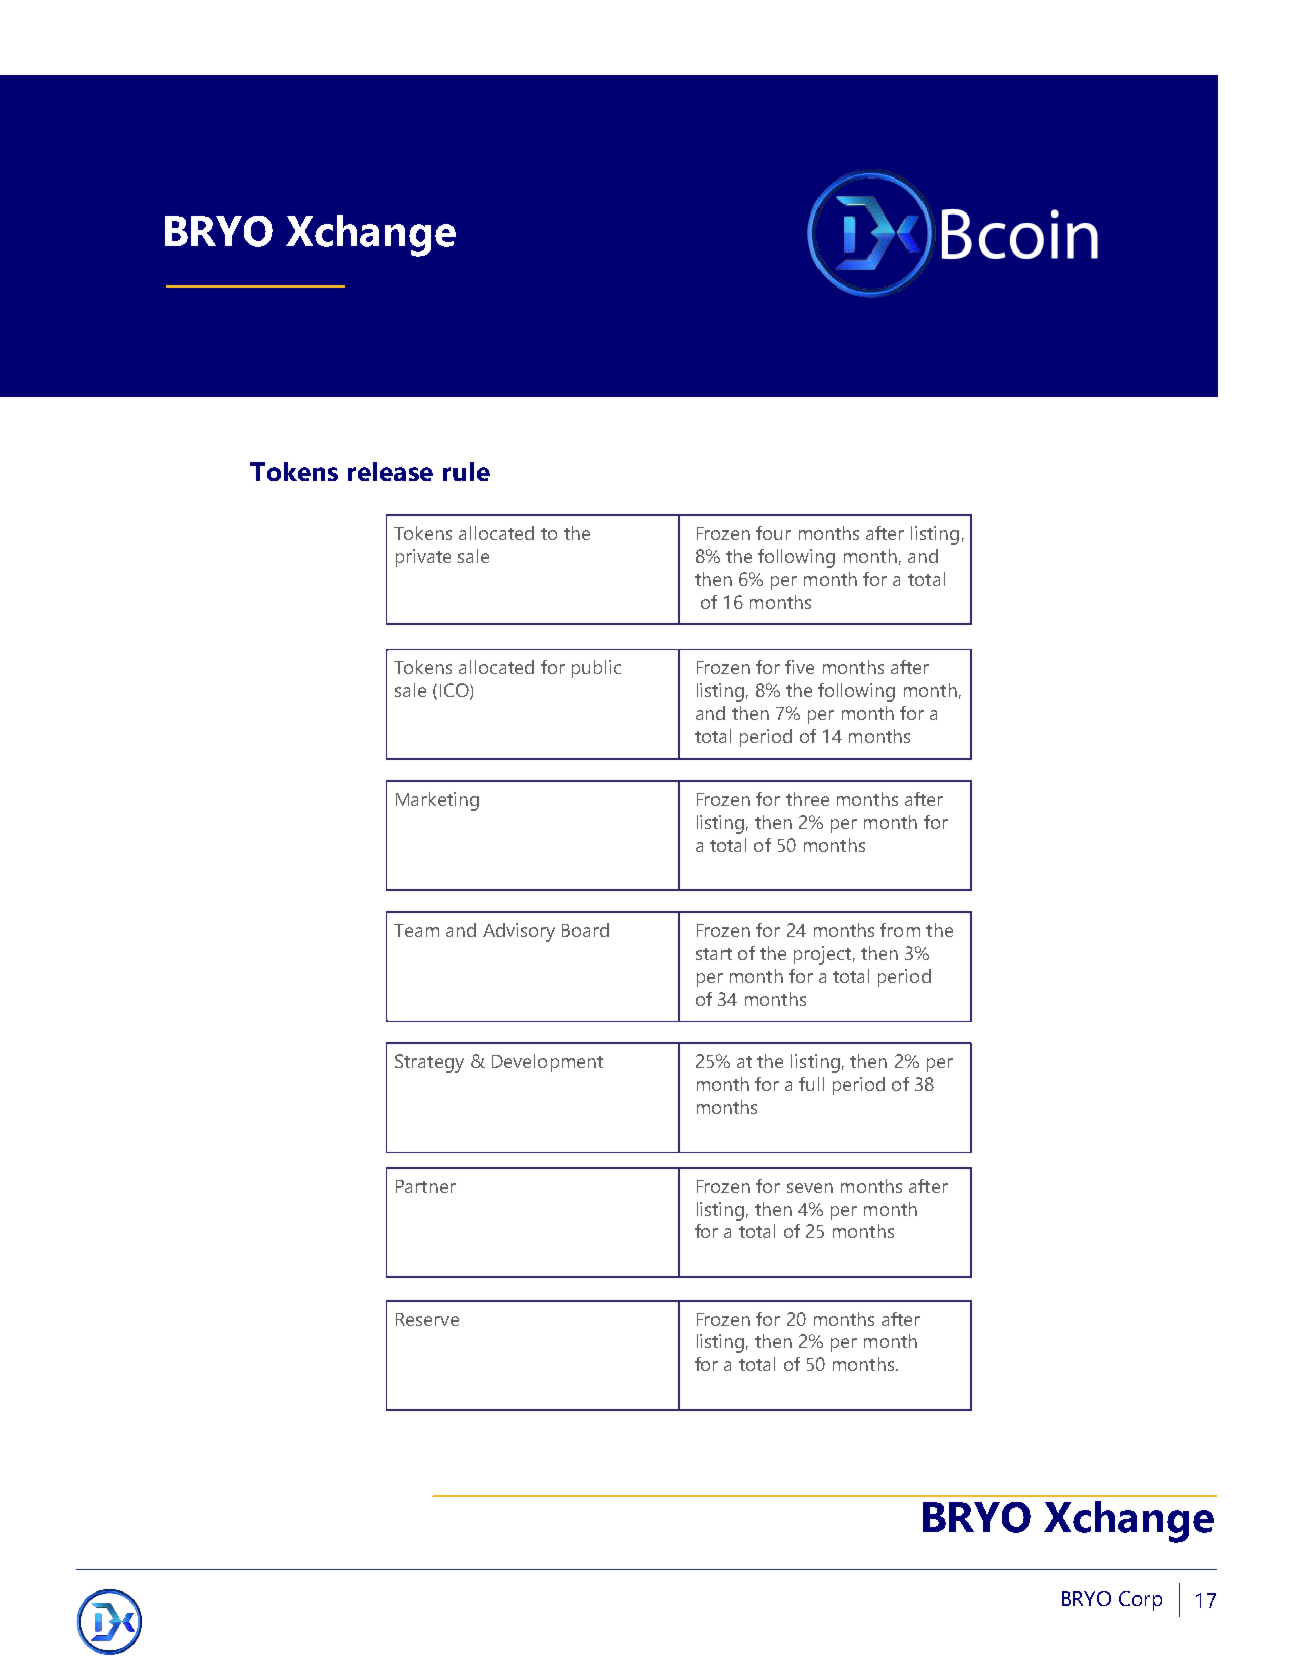 The width and height of the screenshot is (1290, 1671). I want to click on full, so click(811, 1084).
